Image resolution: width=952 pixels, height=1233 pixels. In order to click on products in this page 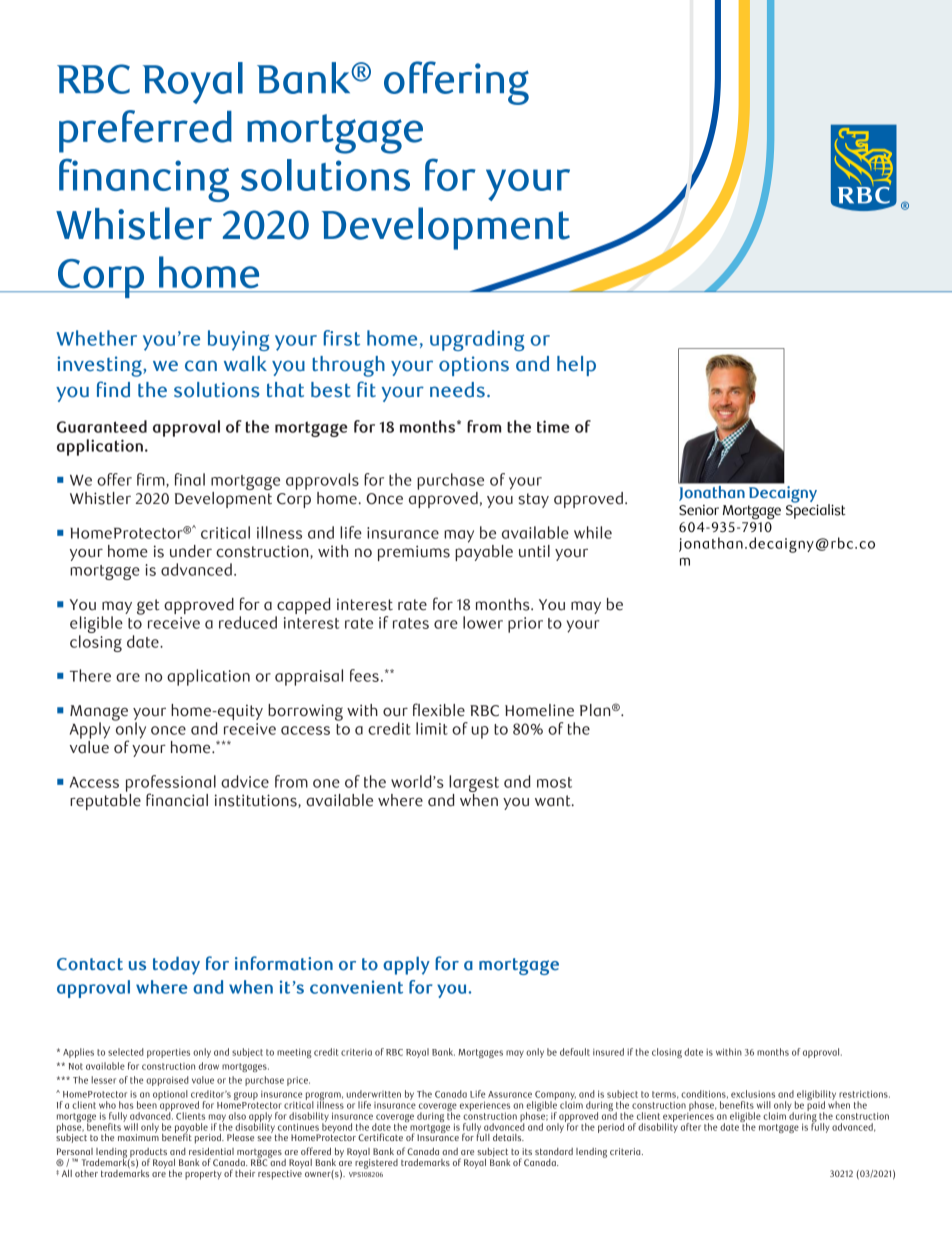, I will do `click(148, 1154)`.
